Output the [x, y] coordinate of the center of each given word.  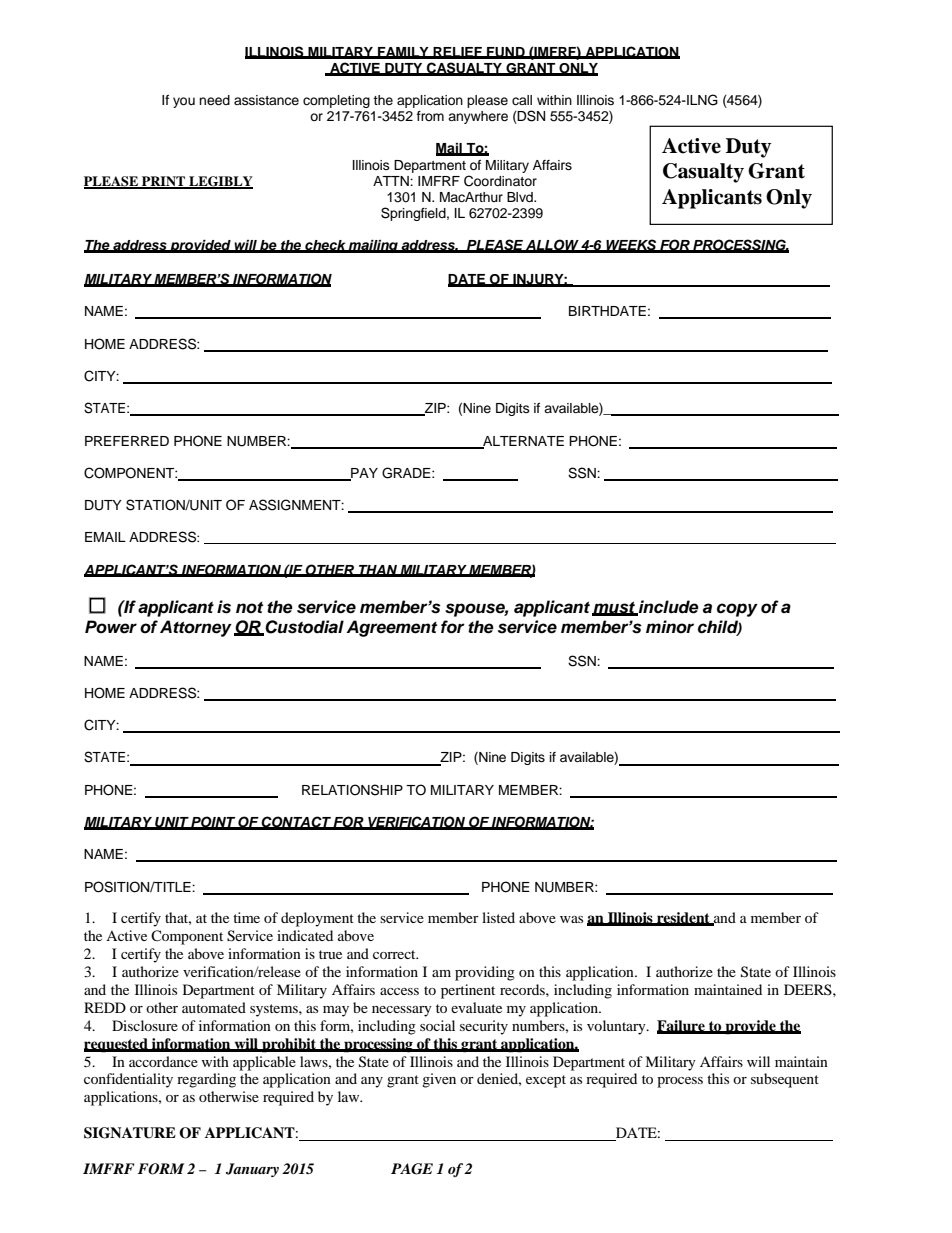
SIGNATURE [130, 1133]
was [571, 919]
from [430, 116]
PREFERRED [127, 441]
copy [737, 610]
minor [670, 627]
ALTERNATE [522, 442]
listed [498, 917]
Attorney [196, 628]
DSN [530, 117]
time [246, 917]
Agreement [391, 628]
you [184, 102]
